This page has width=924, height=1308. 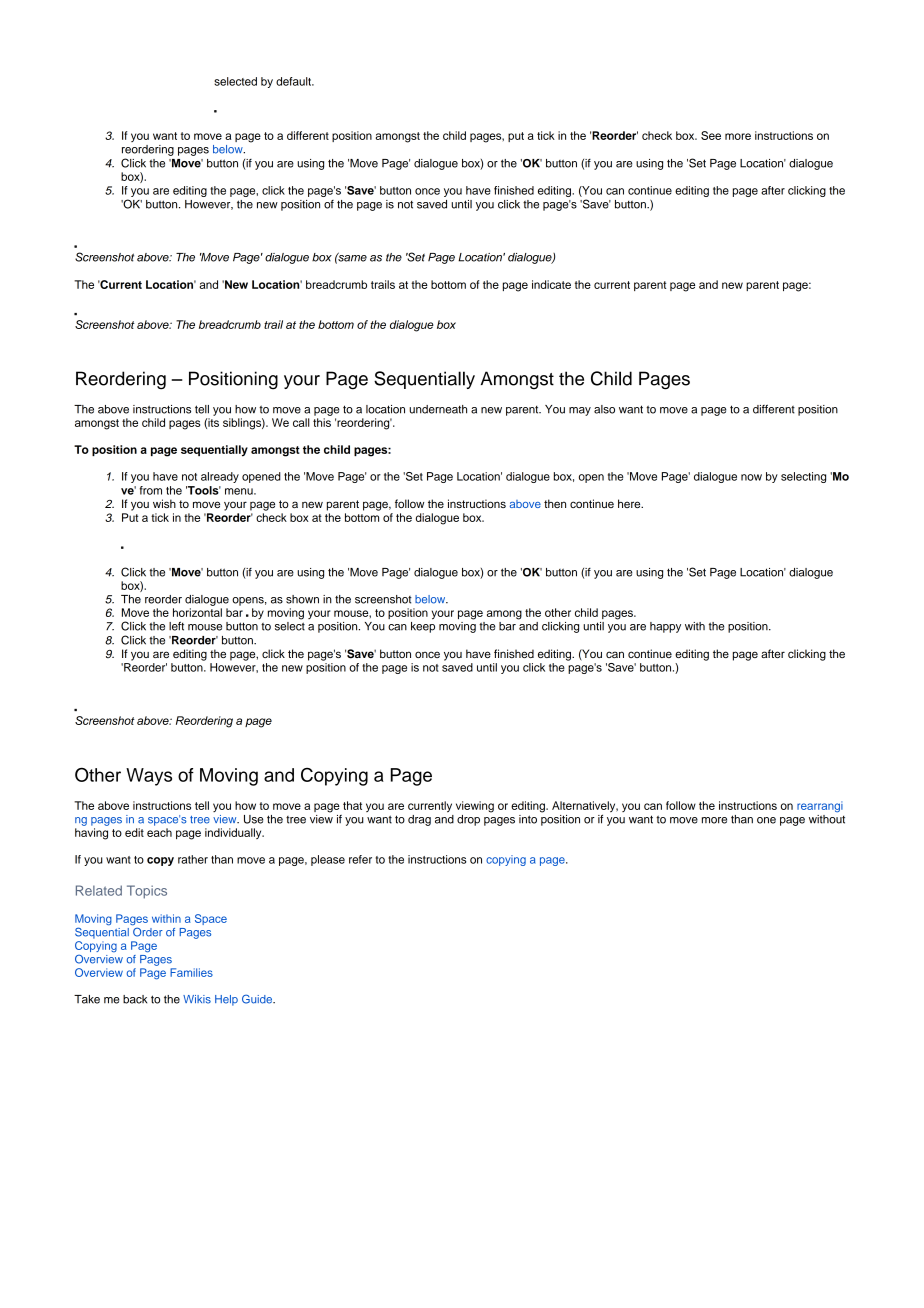 What do you see at coordinates (630, 503) in the page?
I see `here` at bounding box center [630, 503].
